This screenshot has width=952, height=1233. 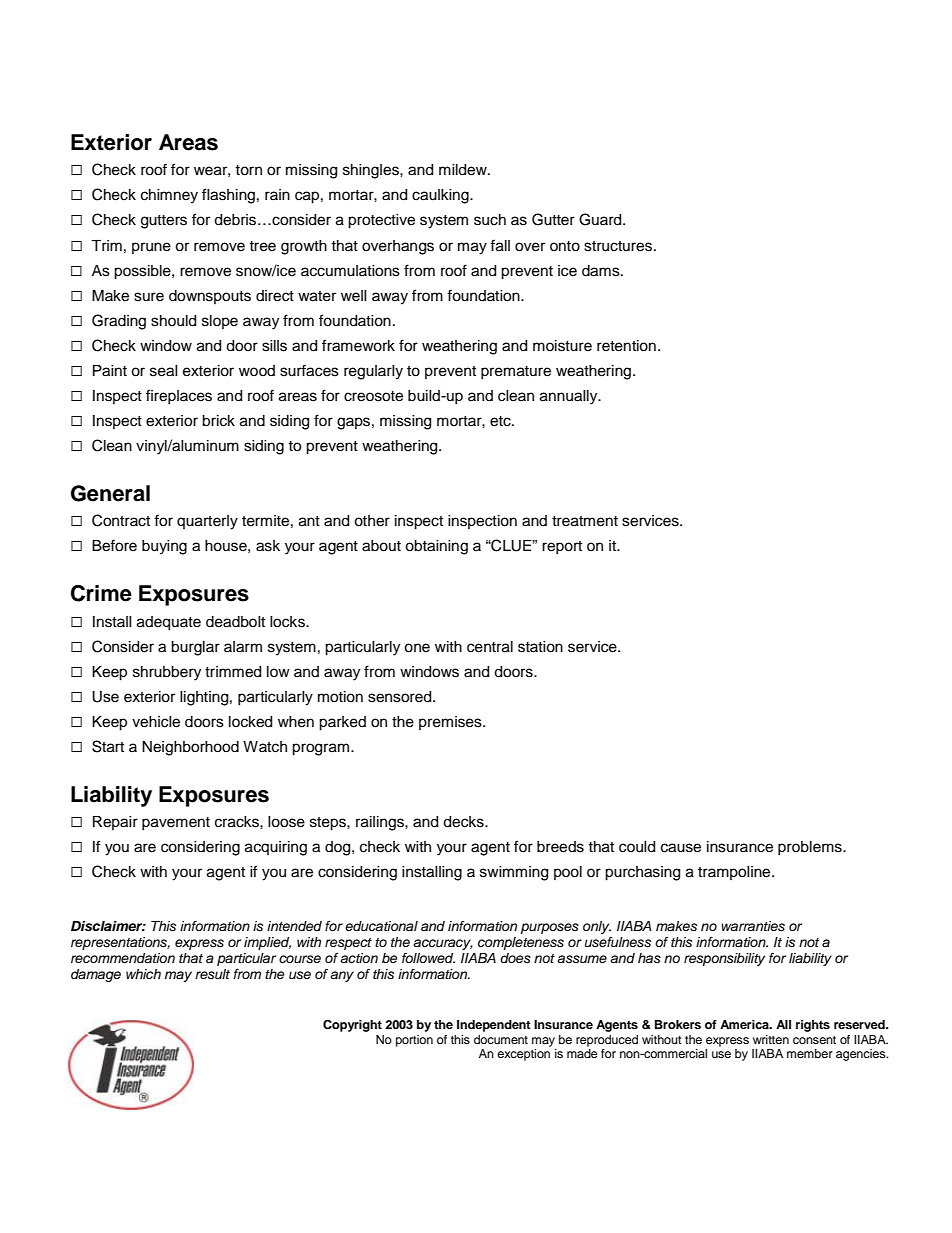 I want to click on caulking, so click(x=441, y=196).
